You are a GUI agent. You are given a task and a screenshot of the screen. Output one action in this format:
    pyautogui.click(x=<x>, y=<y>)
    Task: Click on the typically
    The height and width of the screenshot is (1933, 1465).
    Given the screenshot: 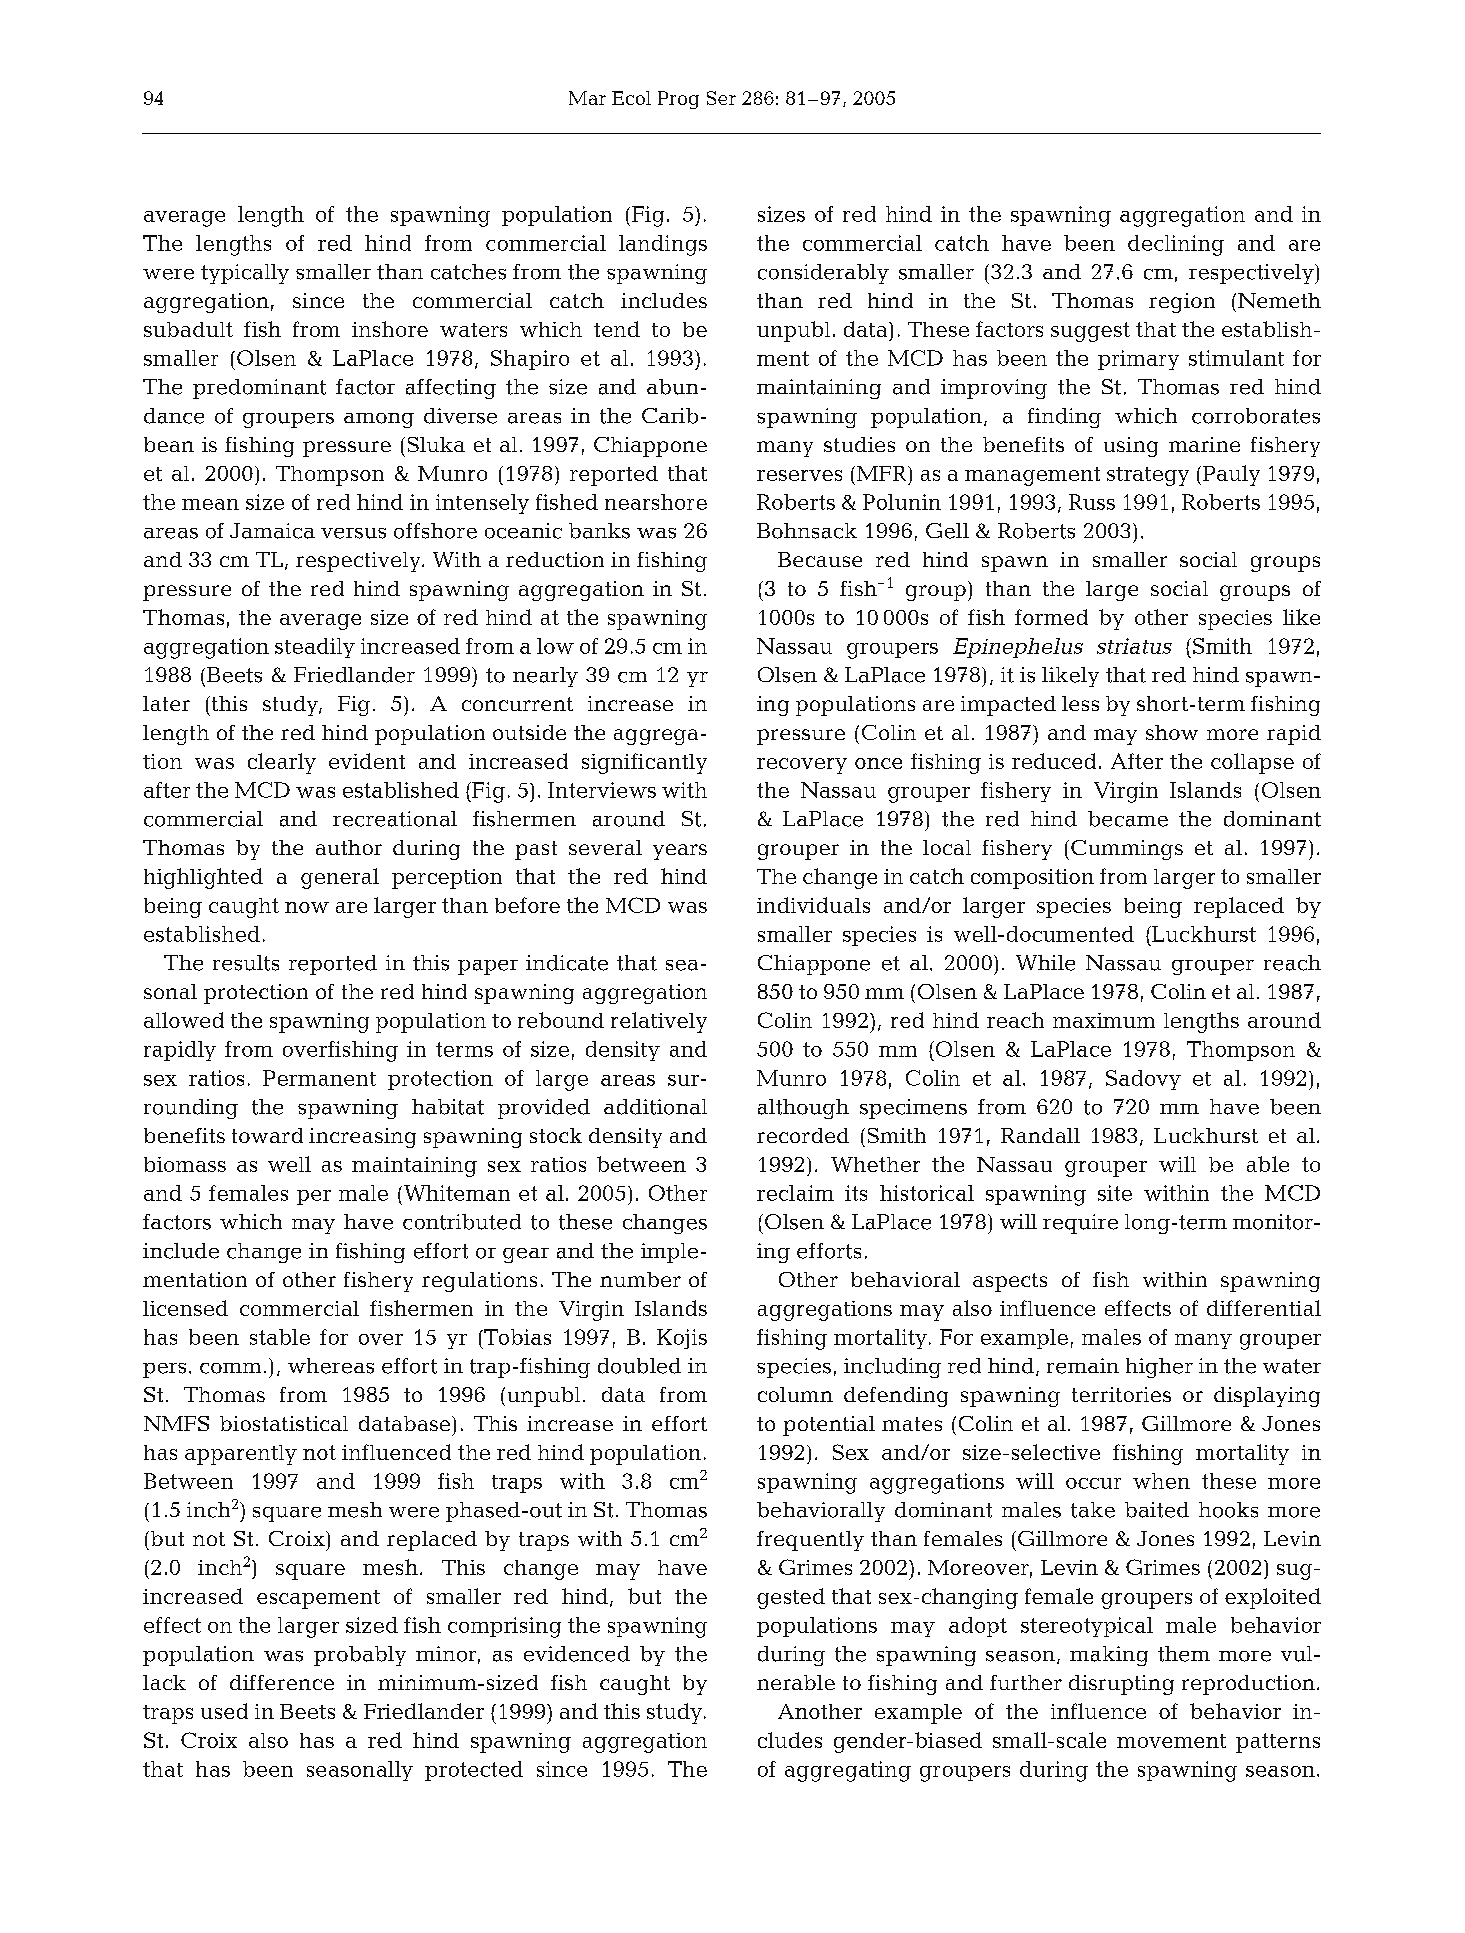 What is the action you would take?
    pyautogui.click(x=245, y=274)
